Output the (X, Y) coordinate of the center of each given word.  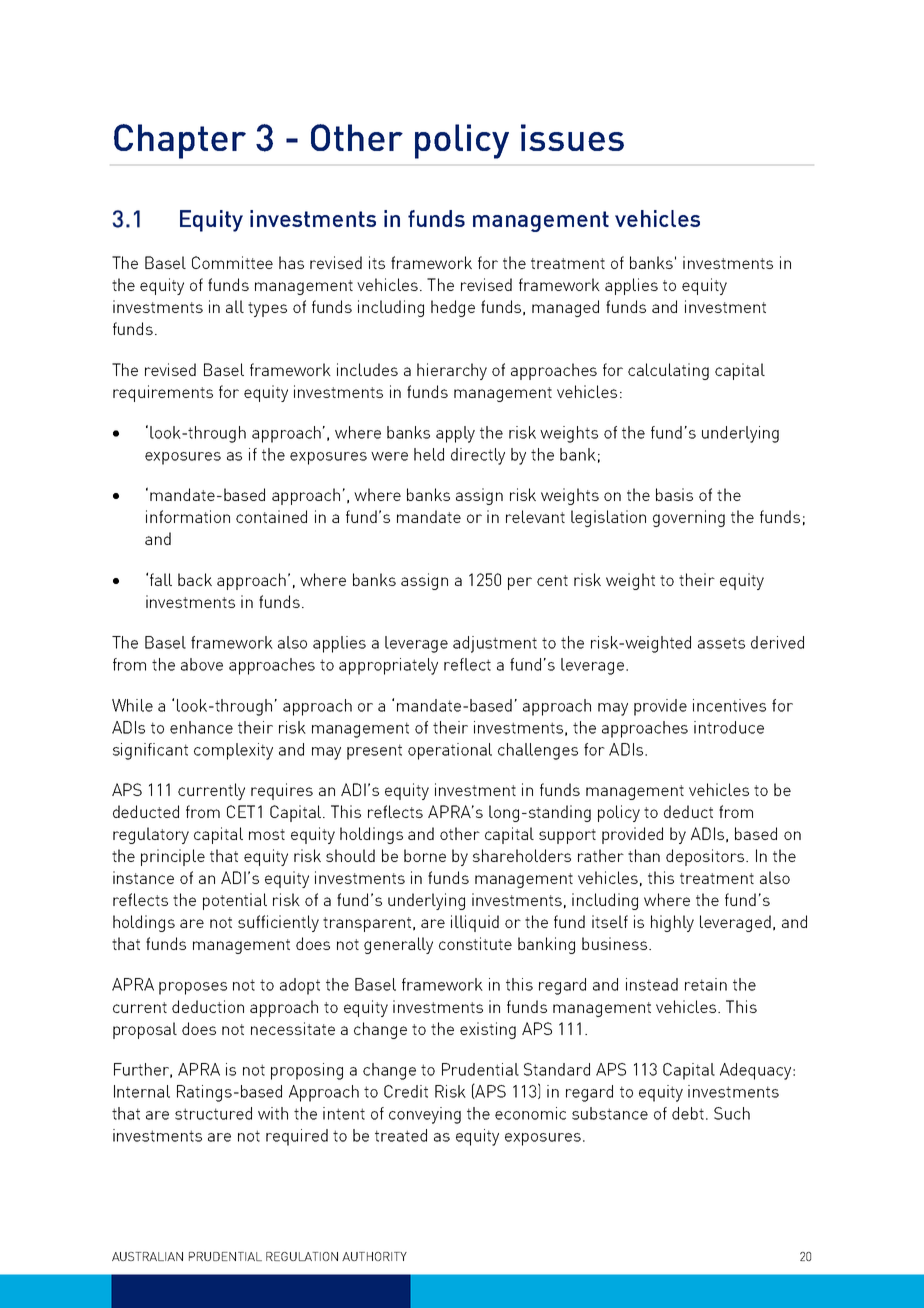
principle (173, 857)
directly (478, 456)
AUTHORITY (374, 1256)
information (188, 516)
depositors (706, 857)
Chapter (180, 141)
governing (689, 518)
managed (565, 308)
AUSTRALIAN (147, 1256)
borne (425, 855)
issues (572, 137)
